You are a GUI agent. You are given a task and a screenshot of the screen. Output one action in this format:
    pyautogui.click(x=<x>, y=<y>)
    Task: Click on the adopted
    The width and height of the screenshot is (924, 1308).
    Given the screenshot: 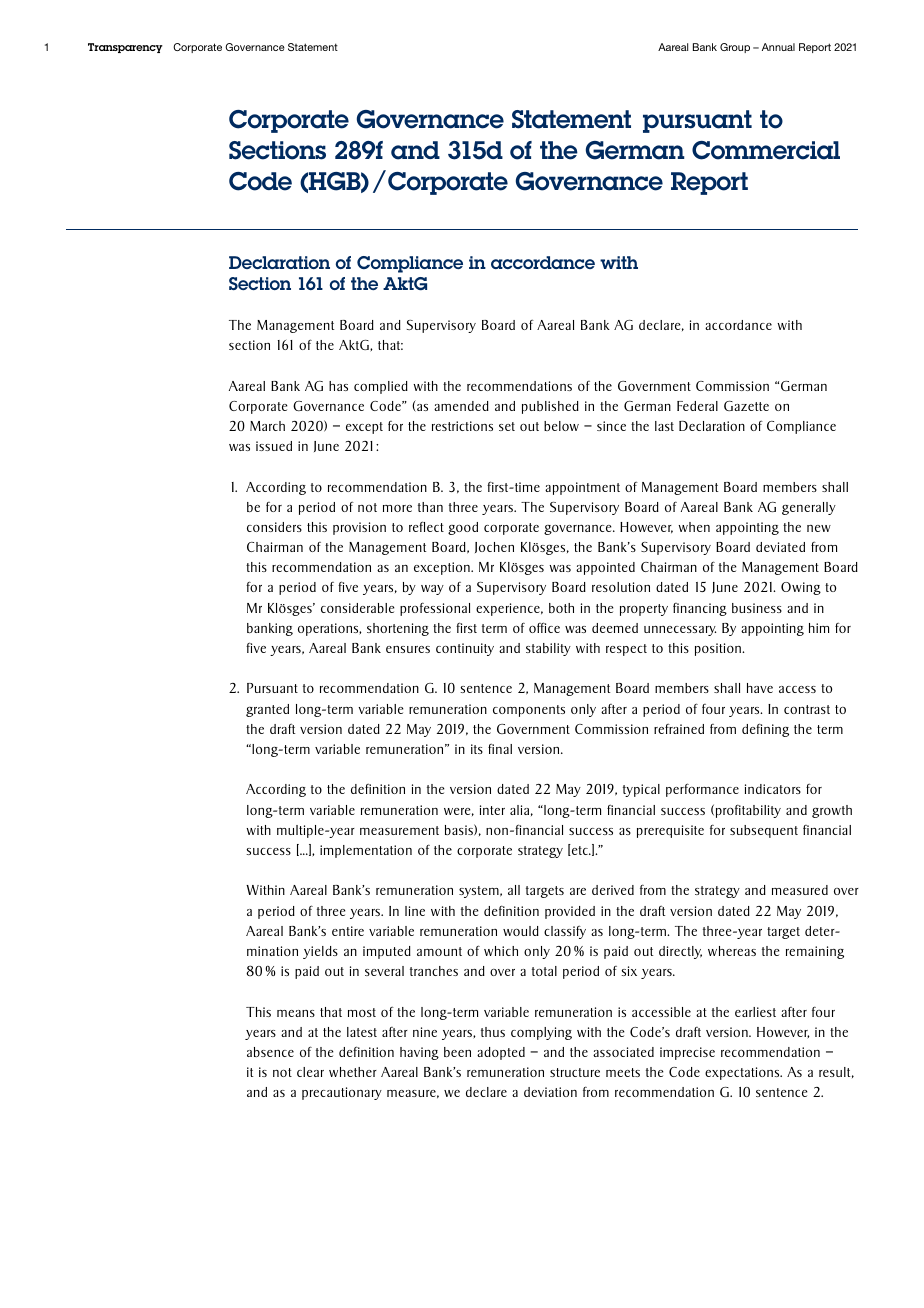 What is the action you would take?
    pyautogui.click(x=501, y=1053)
